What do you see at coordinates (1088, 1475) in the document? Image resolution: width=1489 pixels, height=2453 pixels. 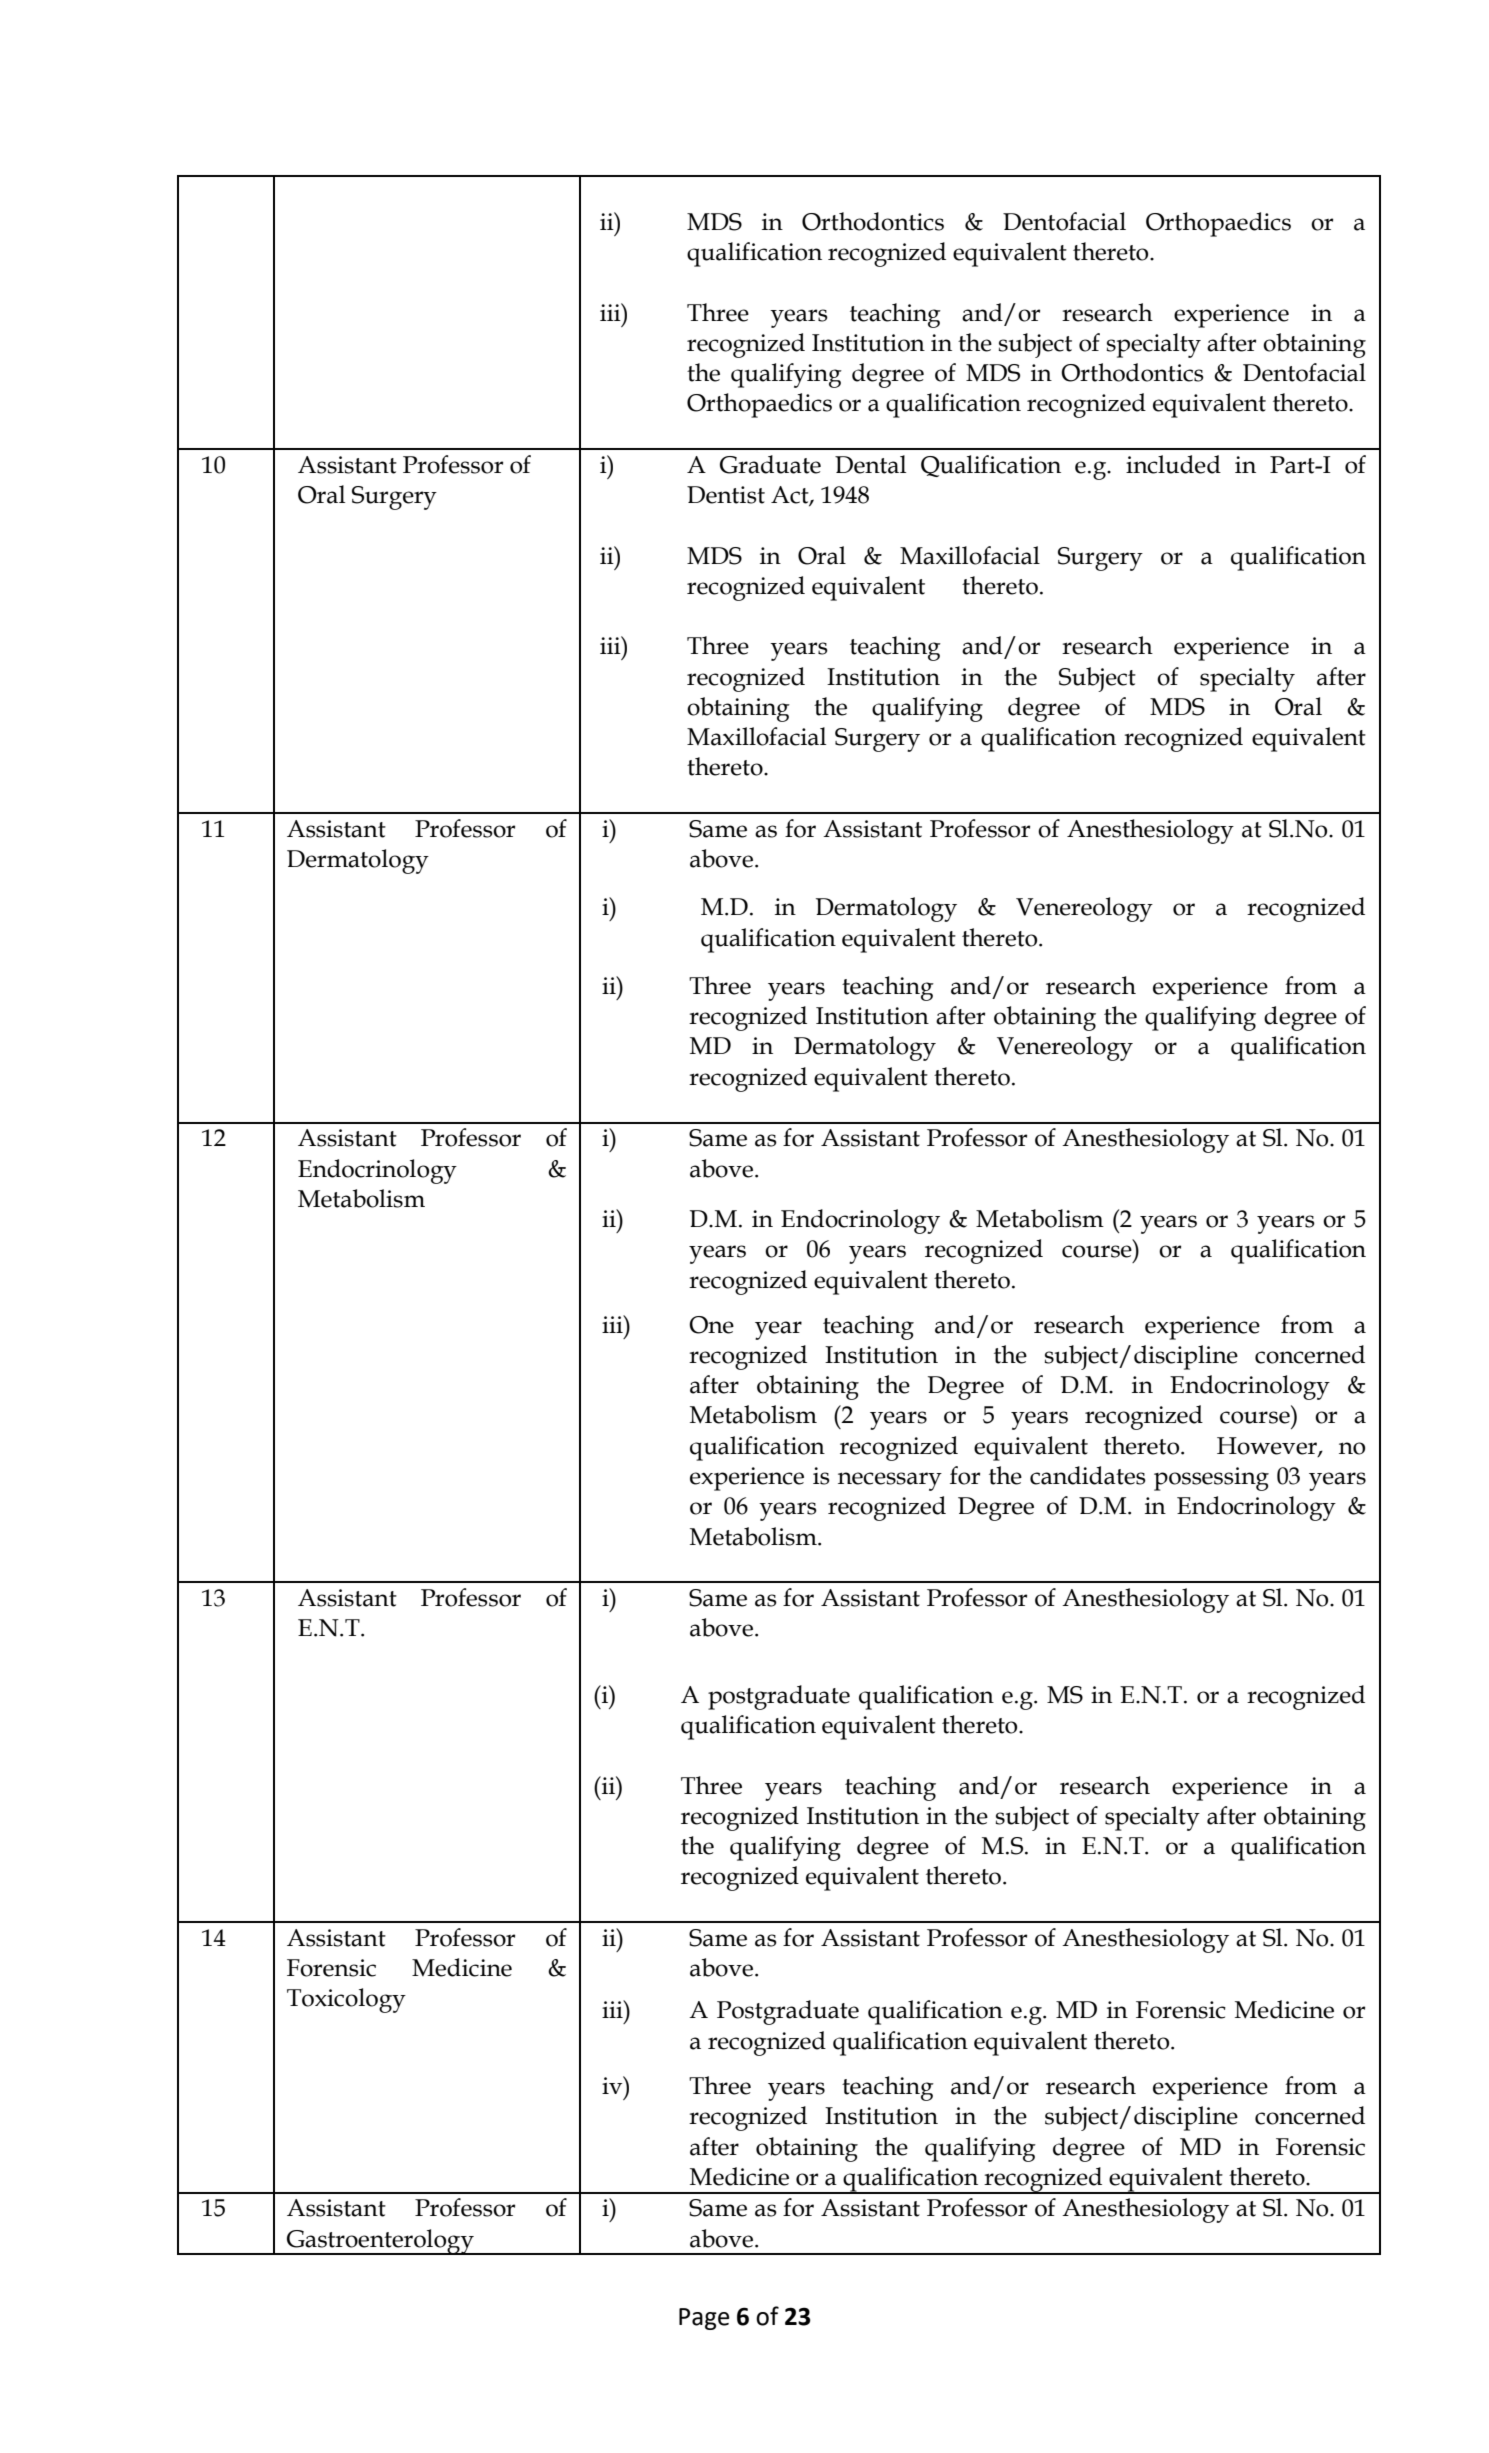 I see `candidates` at bounding box center [1088, 1475].
